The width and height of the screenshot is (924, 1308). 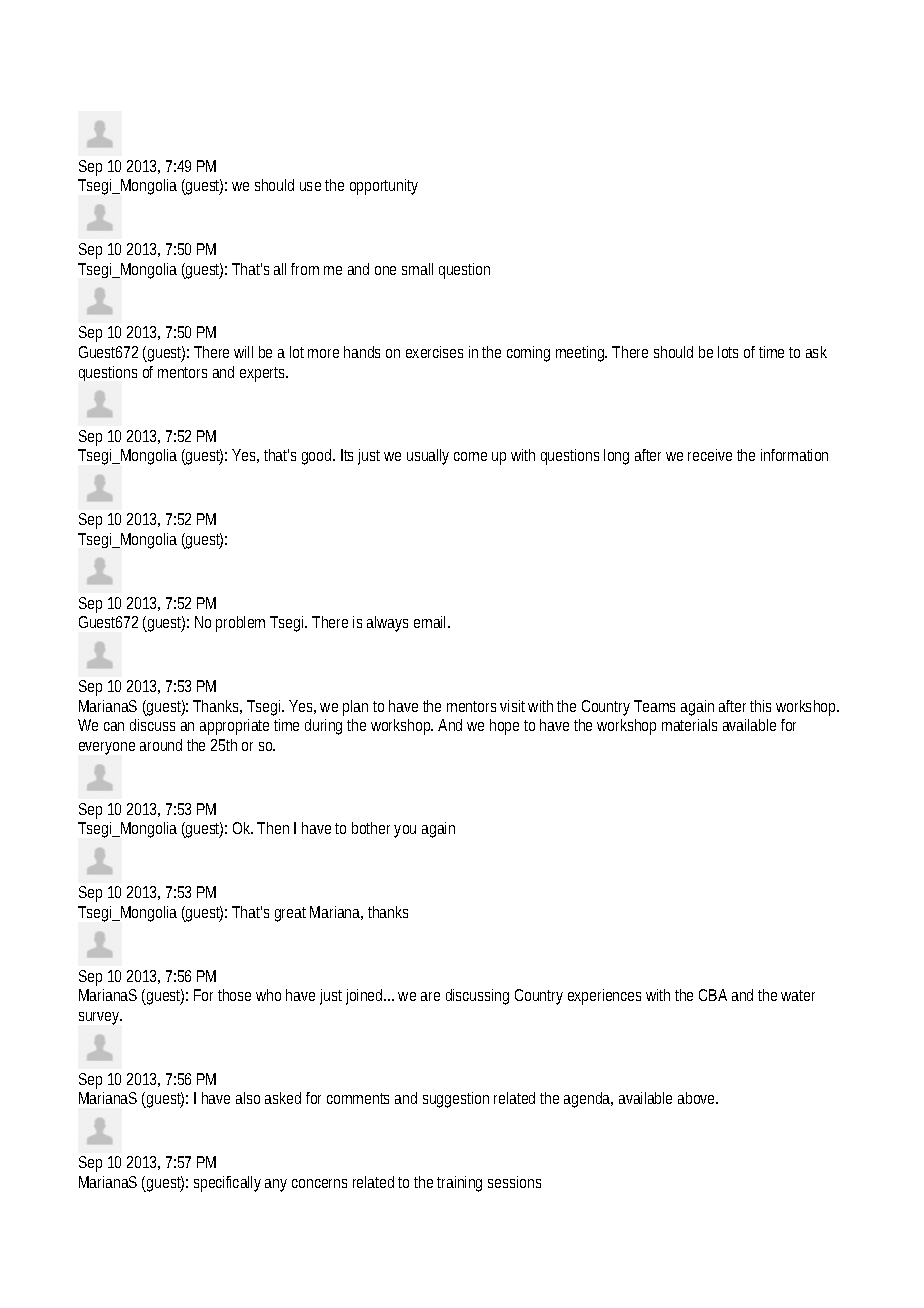 I want to click on above, so click(x=698, y=1098).
